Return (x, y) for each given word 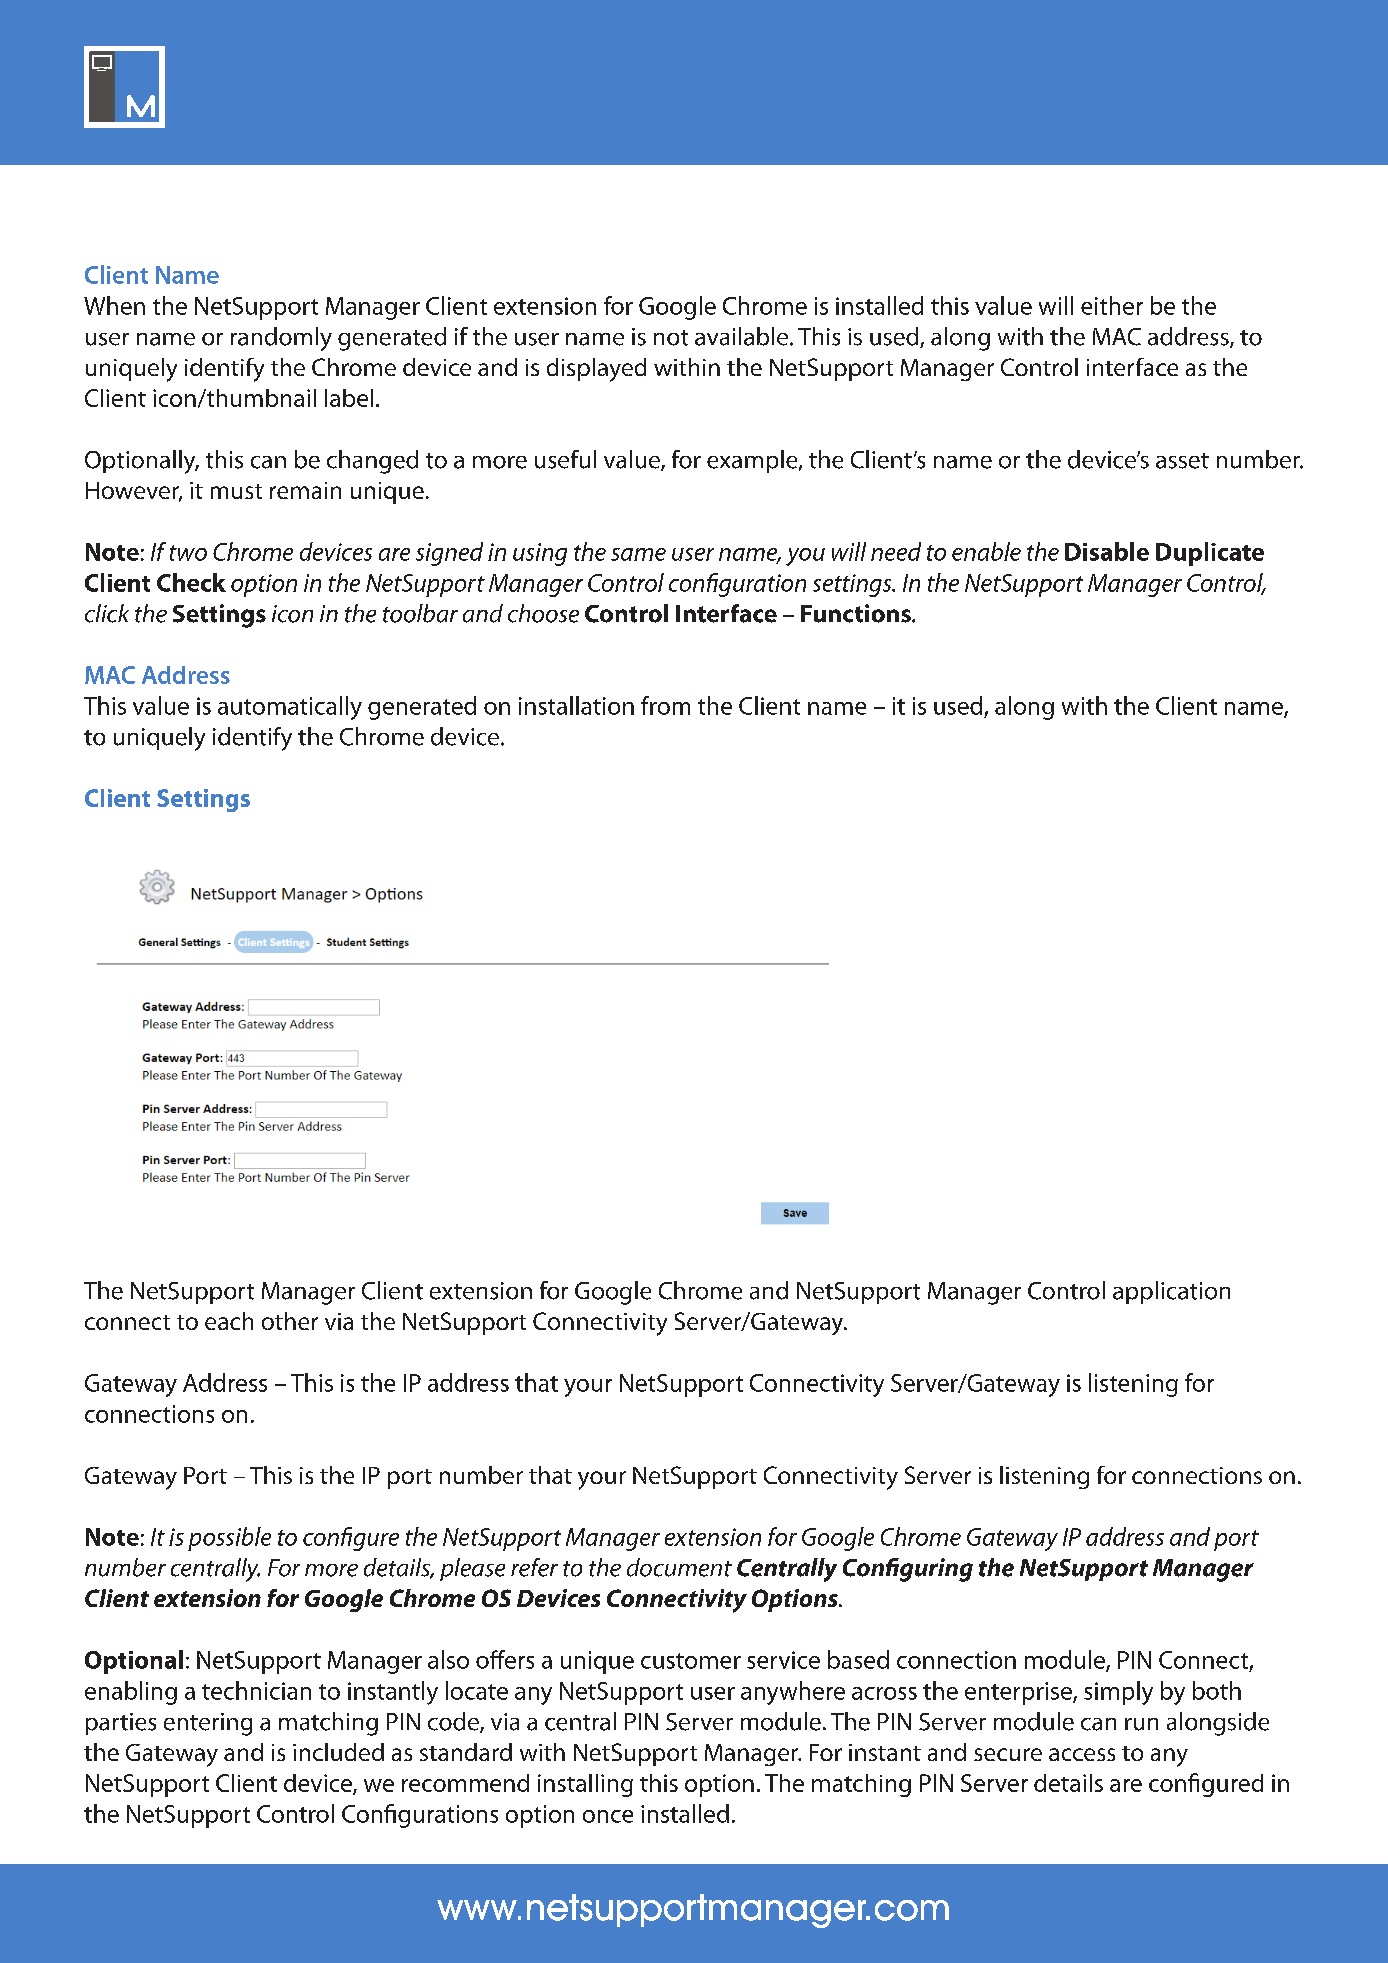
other (290, 1321)
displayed (596, 370)
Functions (857, 613)
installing (585, 1785)
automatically (290, 708)
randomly (281, 339)
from (665, 705)
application (1171, 1292)
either (1112, 305)
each (229, 1321)
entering (208, 1724)
